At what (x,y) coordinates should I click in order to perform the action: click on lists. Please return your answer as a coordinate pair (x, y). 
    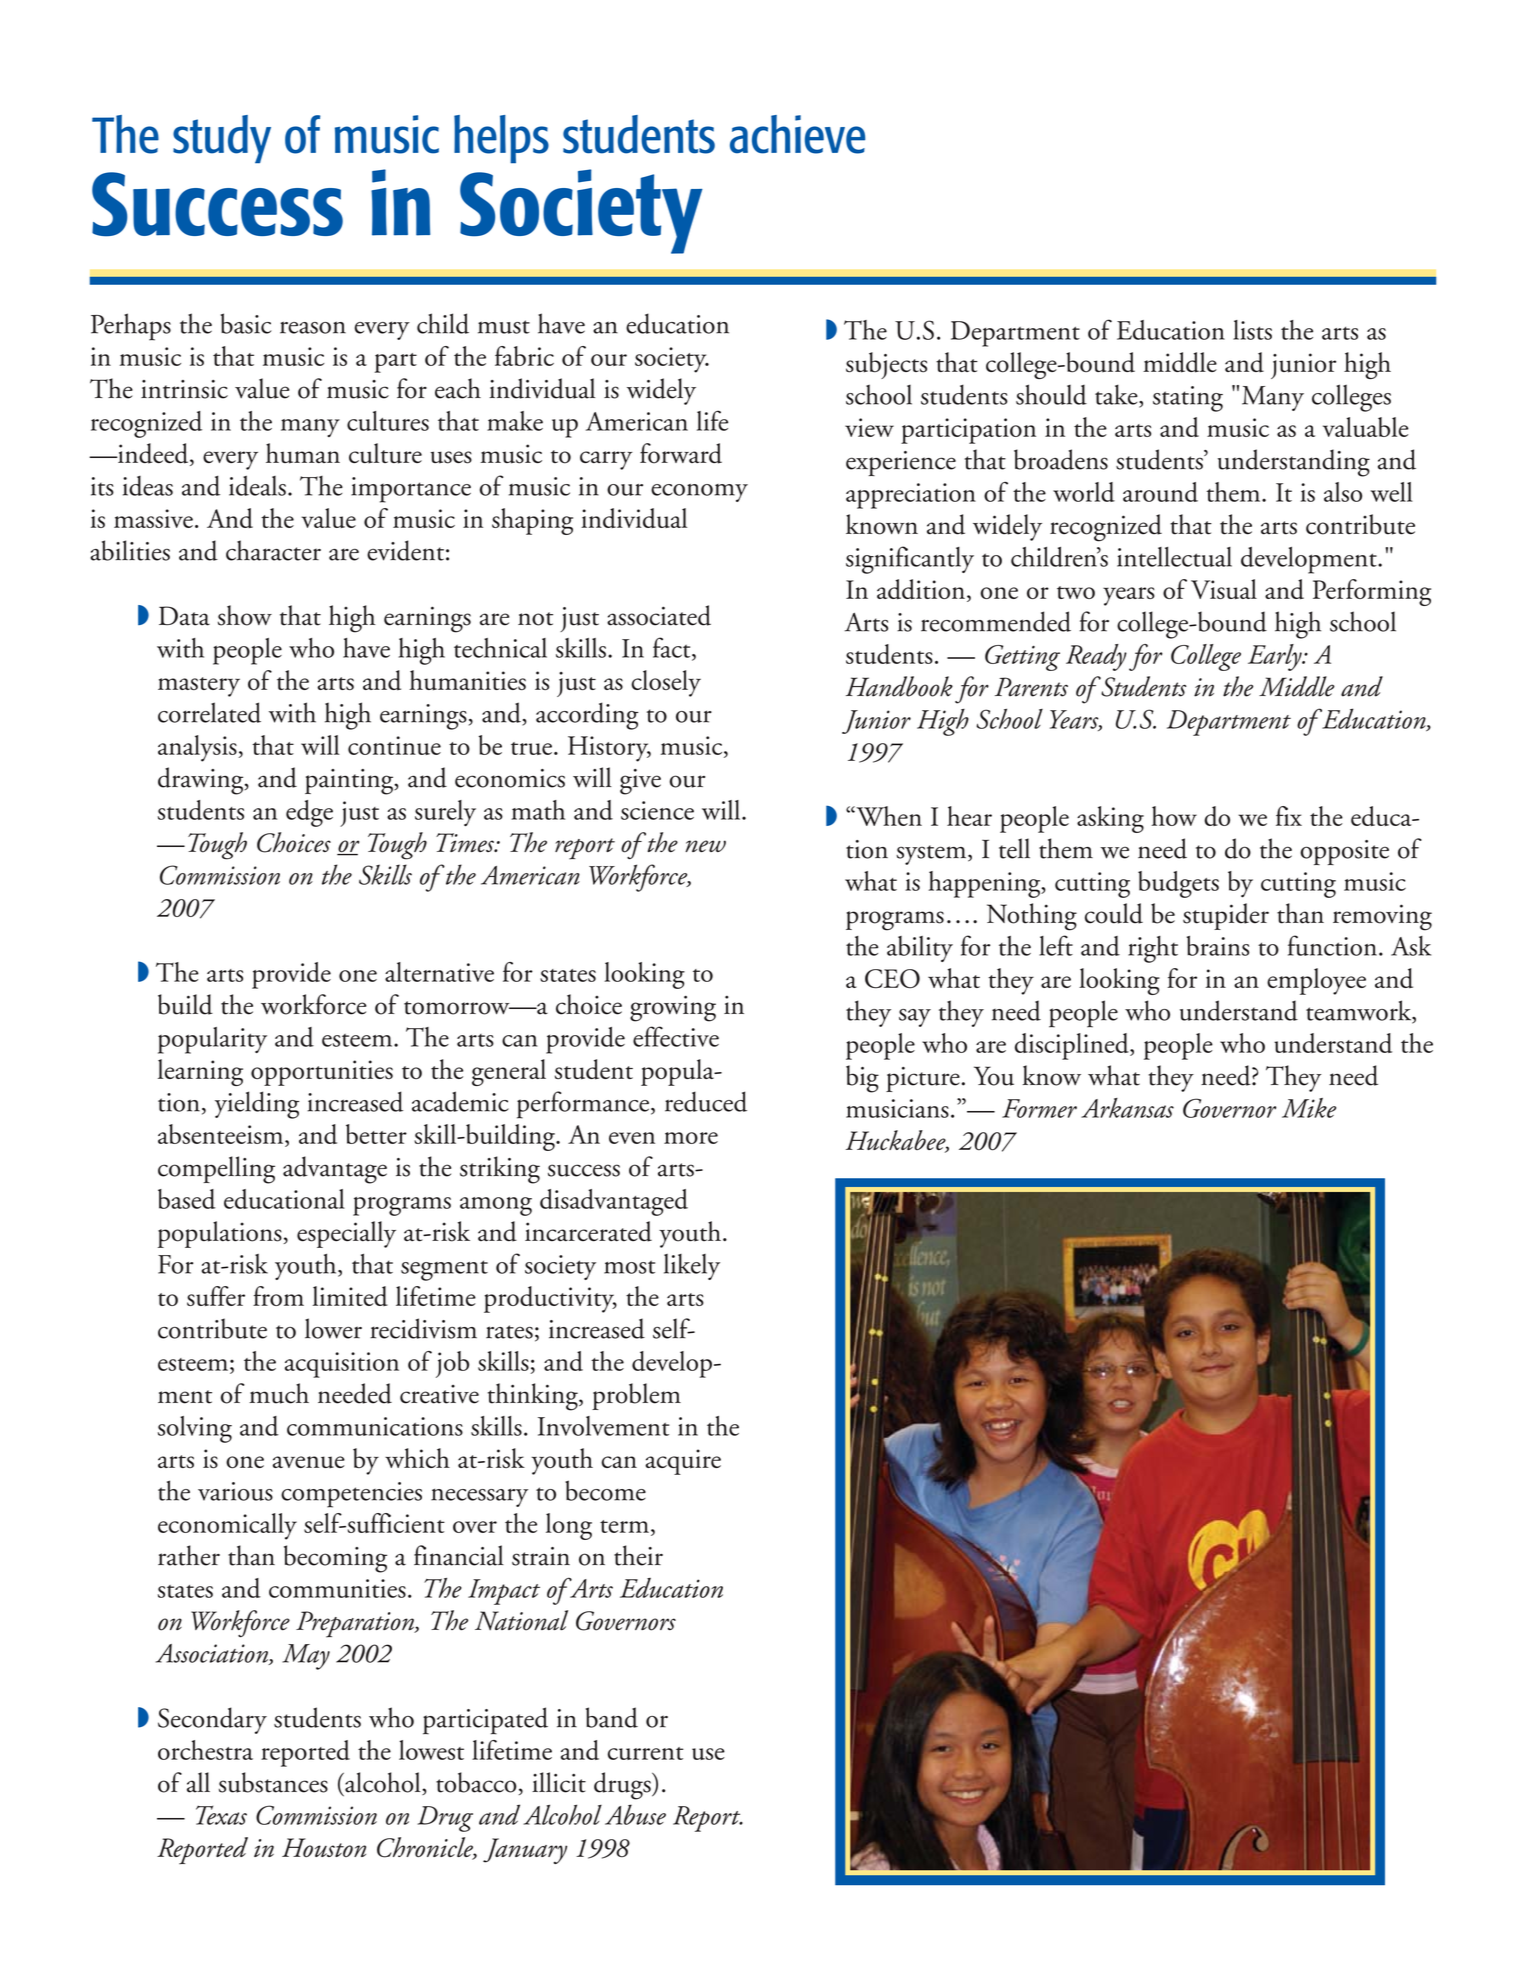
    Looking at the image, I should click on (1252, 330).
